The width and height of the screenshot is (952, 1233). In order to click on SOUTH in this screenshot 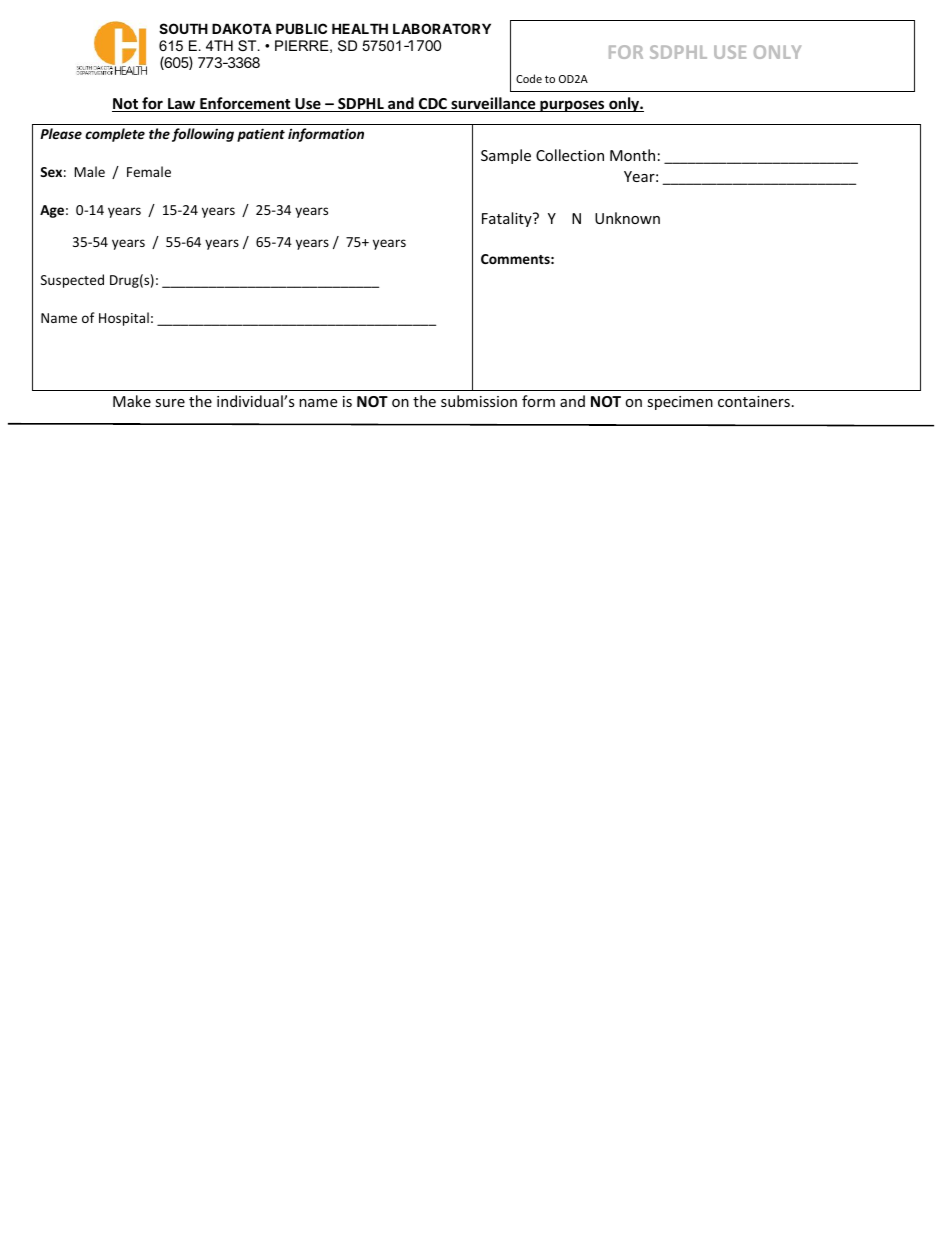, I will do `click(183, 28)`.
